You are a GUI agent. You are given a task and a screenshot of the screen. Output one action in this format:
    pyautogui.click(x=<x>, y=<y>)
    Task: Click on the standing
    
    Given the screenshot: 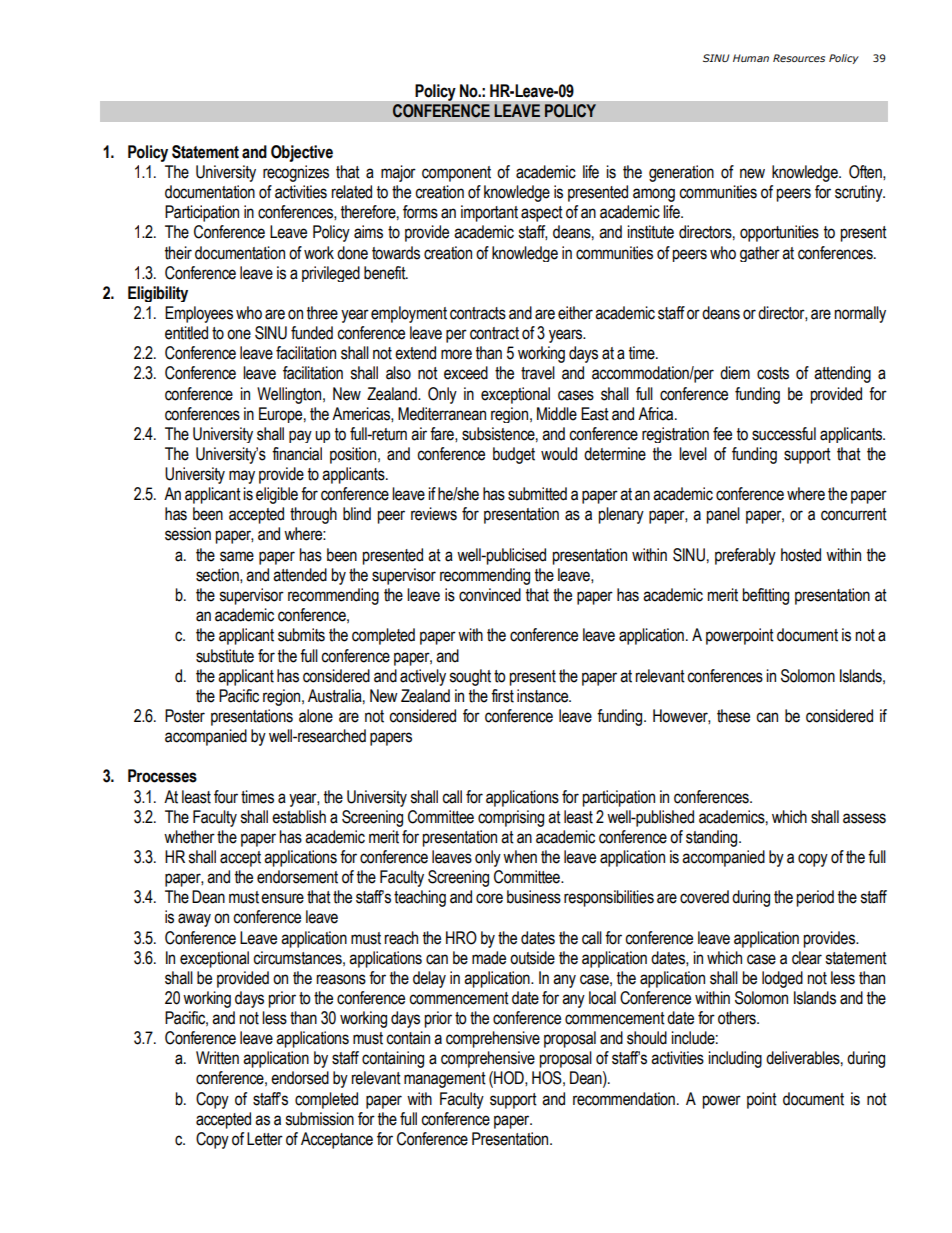 What is the action you would take?
    pyautogui.click(x=713, y=838)
